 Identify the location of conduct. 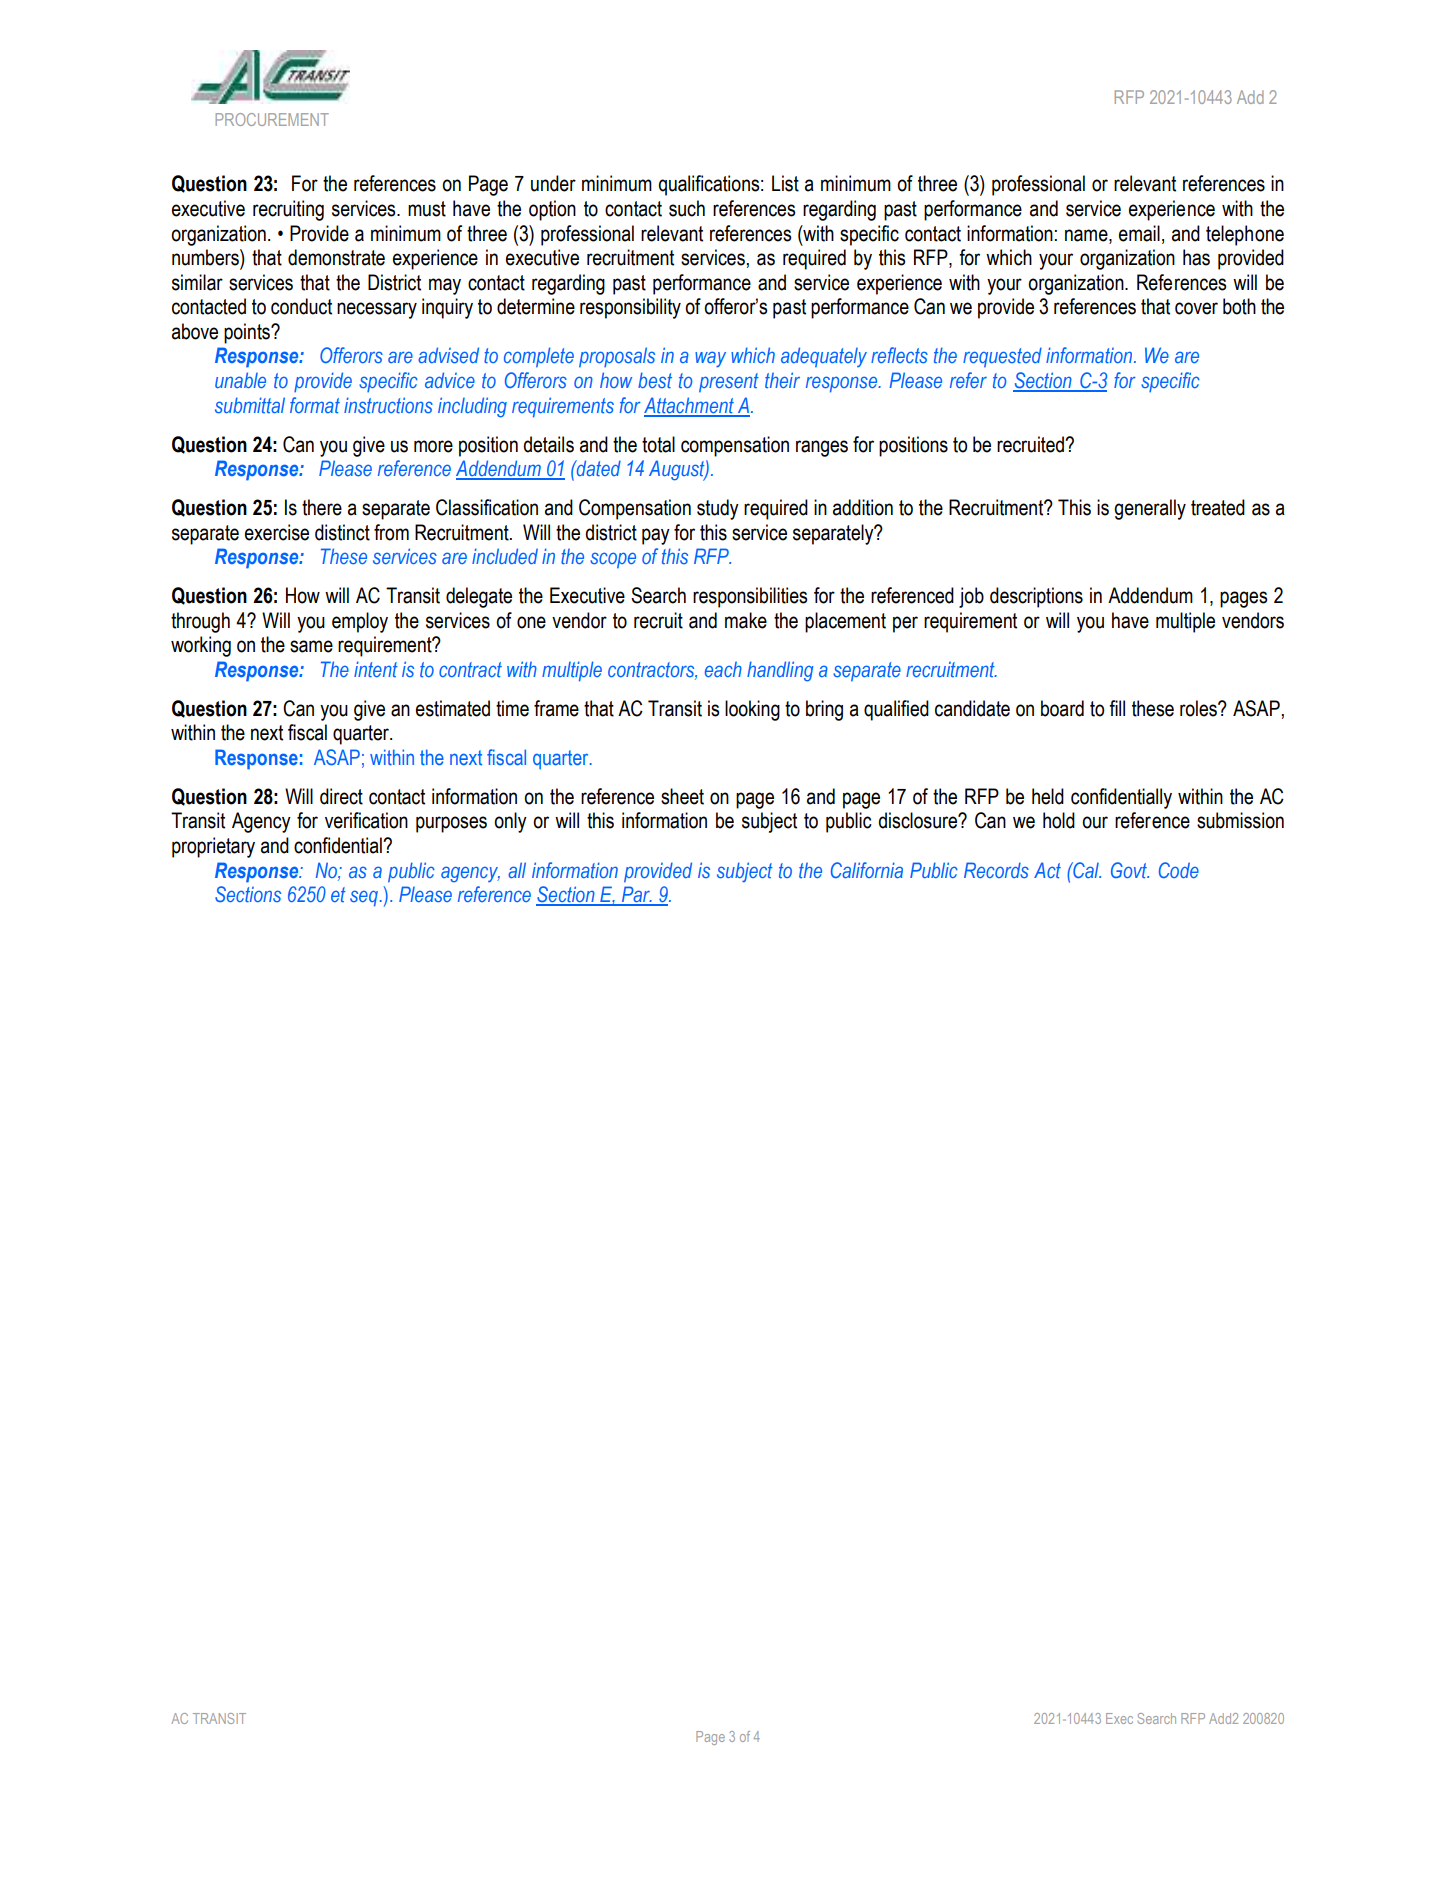
(301, 306).
